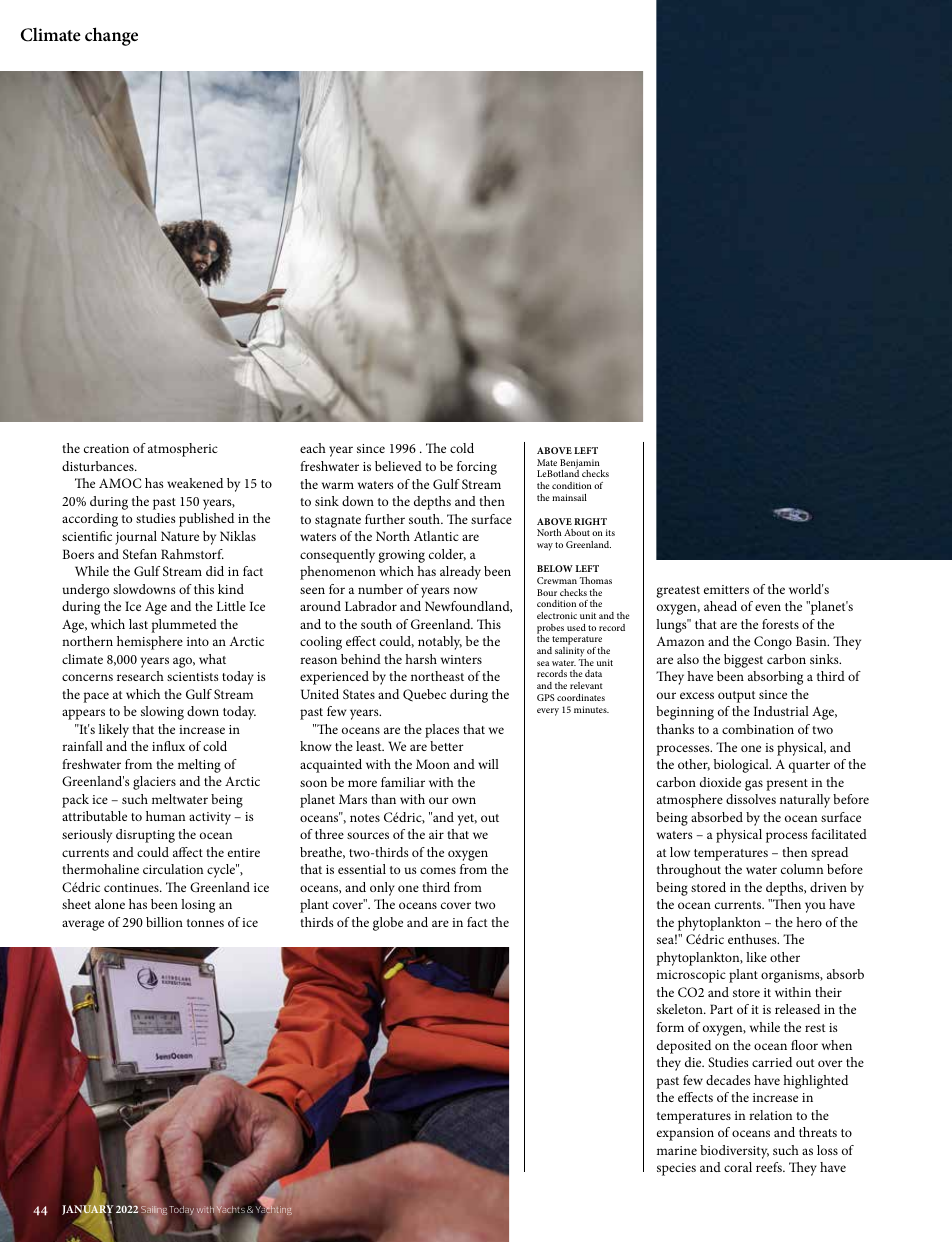  Describe the element at coordinates (590, 521) in the screenshot. I see `RIGHT` at that location.
